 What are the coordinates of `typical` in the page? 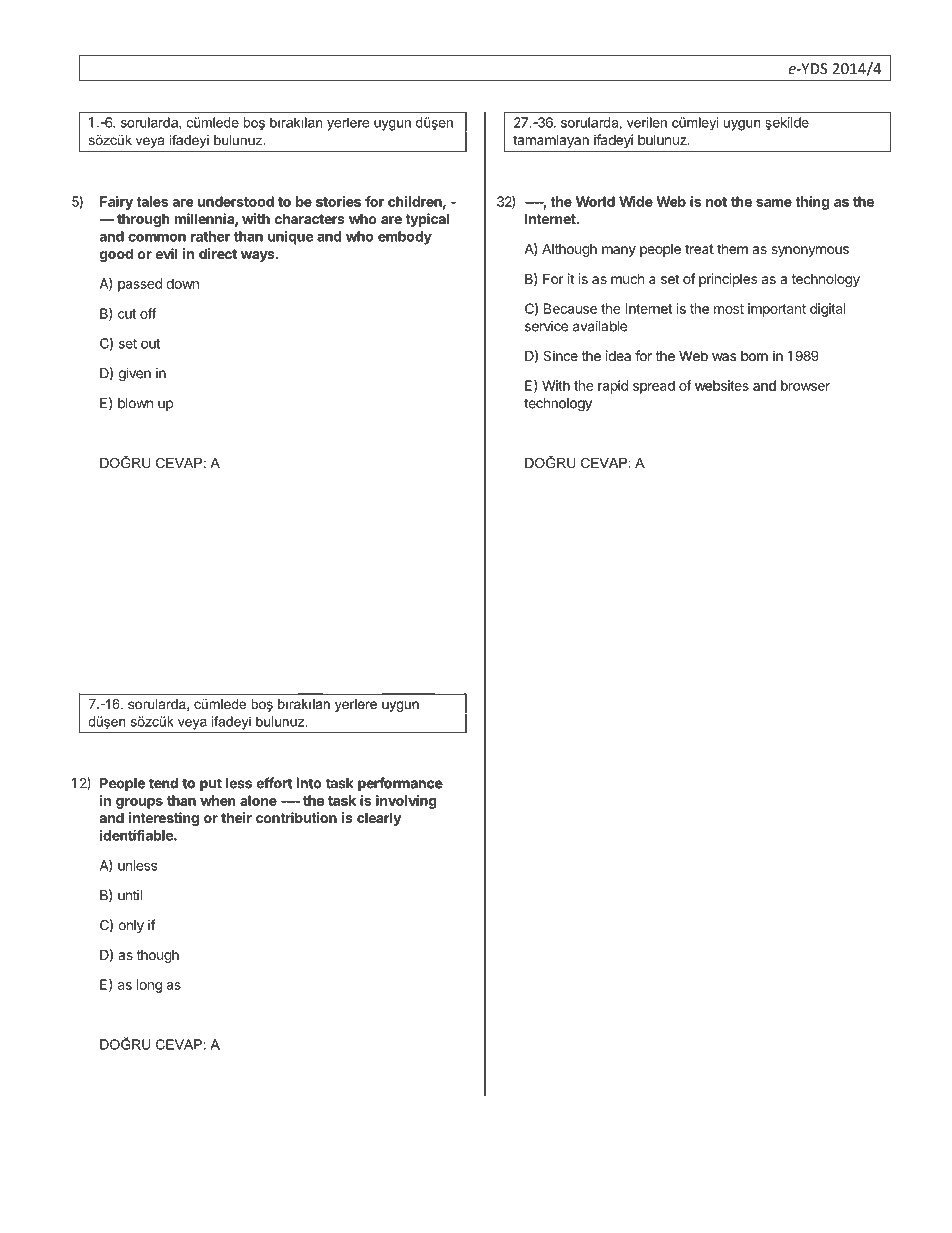 It's located at (427, 220).
